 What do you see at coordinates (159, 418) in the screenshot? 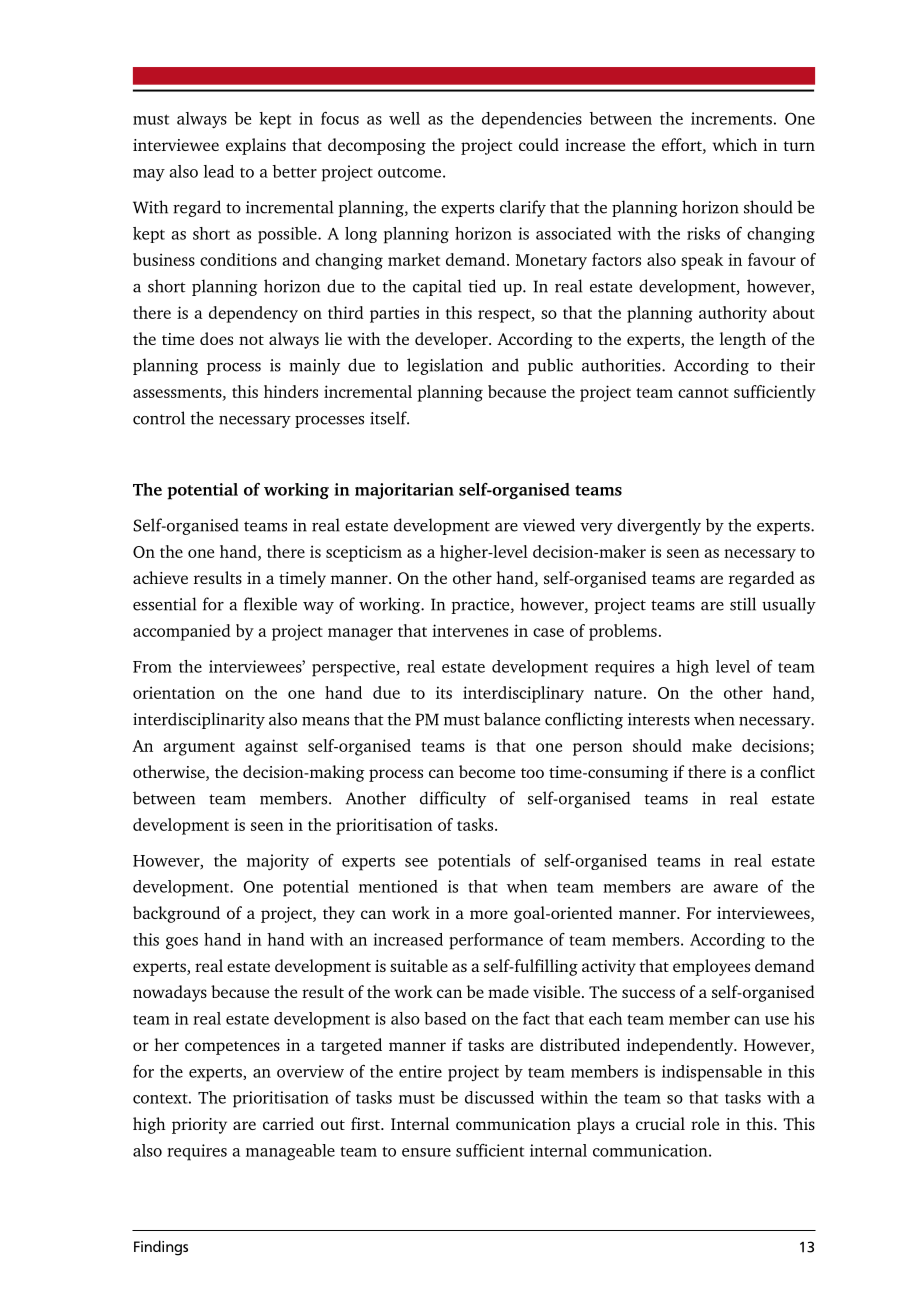
I see `control` at bounding box center [159, 418].
